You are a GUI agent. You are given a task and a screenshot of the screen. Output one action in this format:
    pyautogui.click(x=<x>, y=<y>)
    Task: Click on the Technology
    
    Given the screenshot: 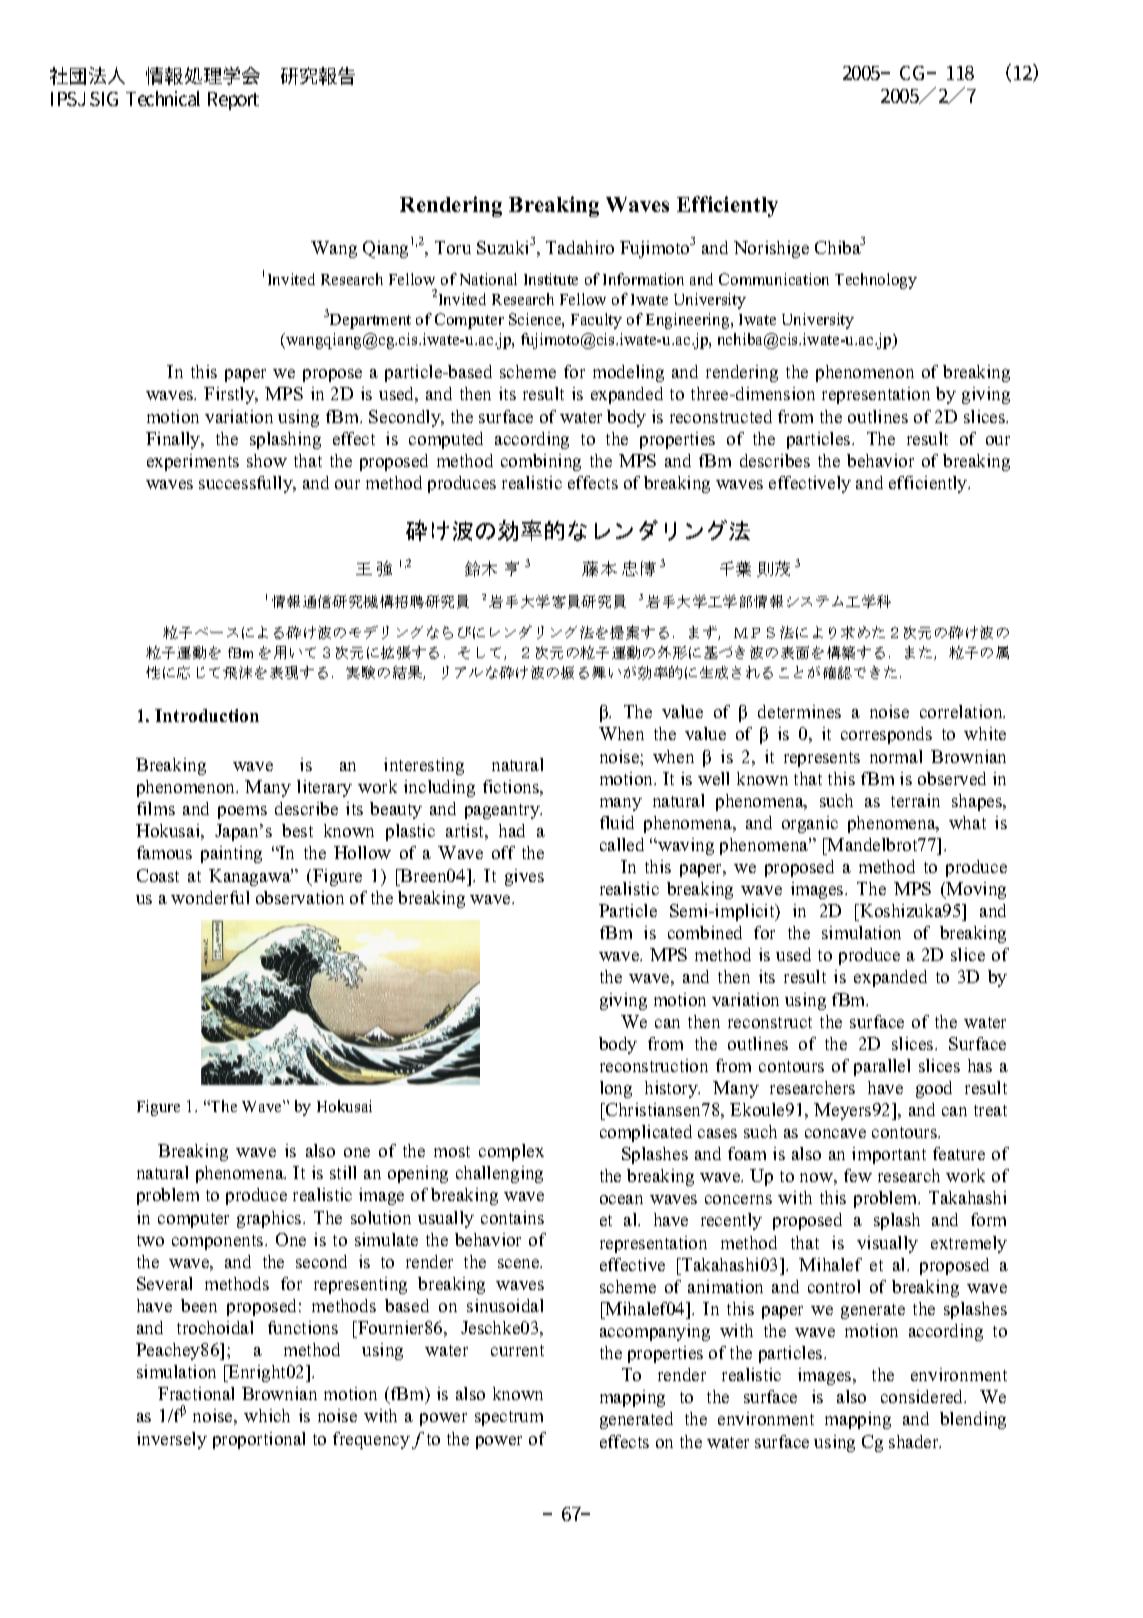 What is the action you would take?
    pyautogui.click(x=876, y=281)
